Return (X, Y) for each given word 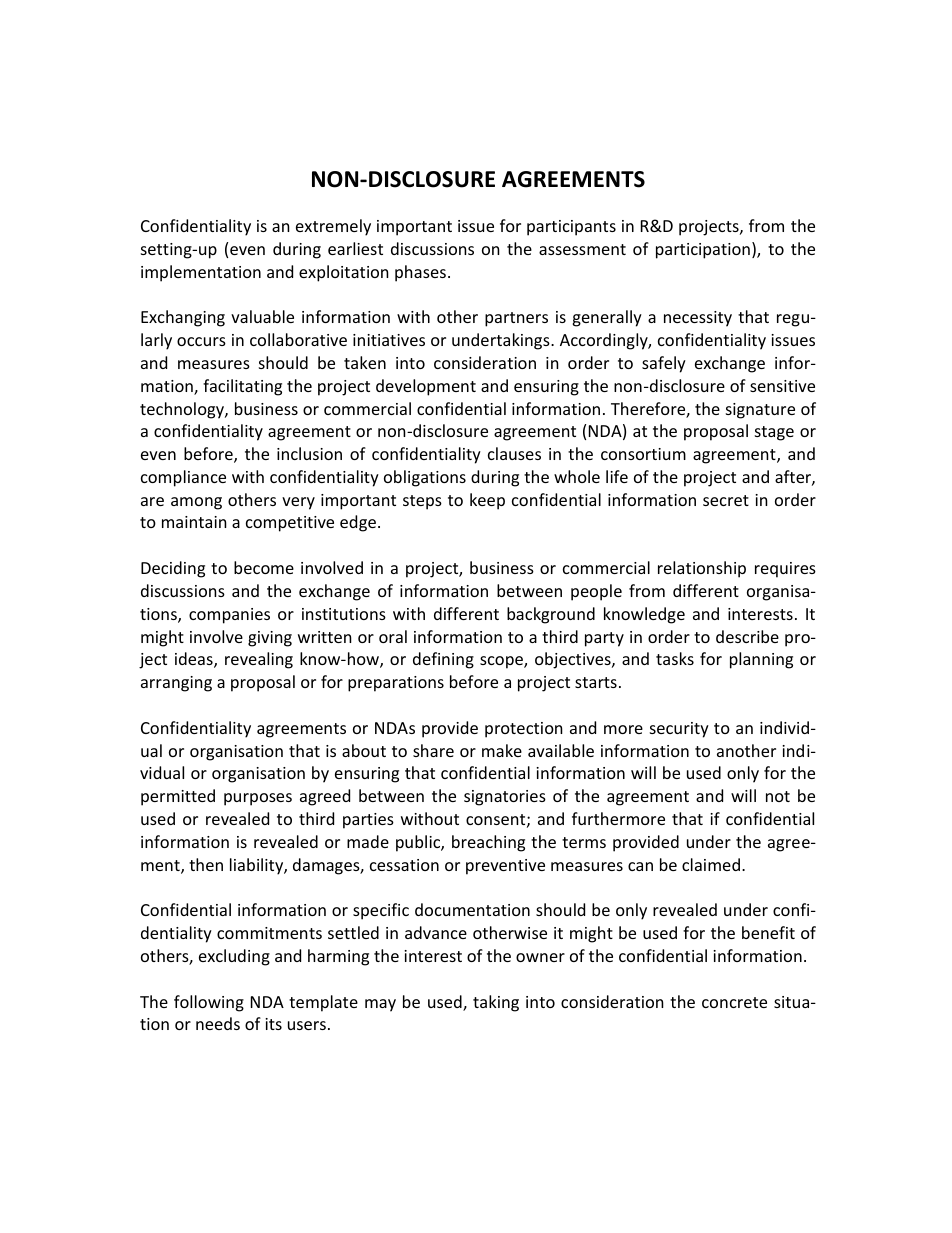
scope (502, 662)
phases (420, 273)
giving (270, 639)
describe (747, 636)
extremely (333, 227)
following (209, 1003)
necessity (698, 319)
